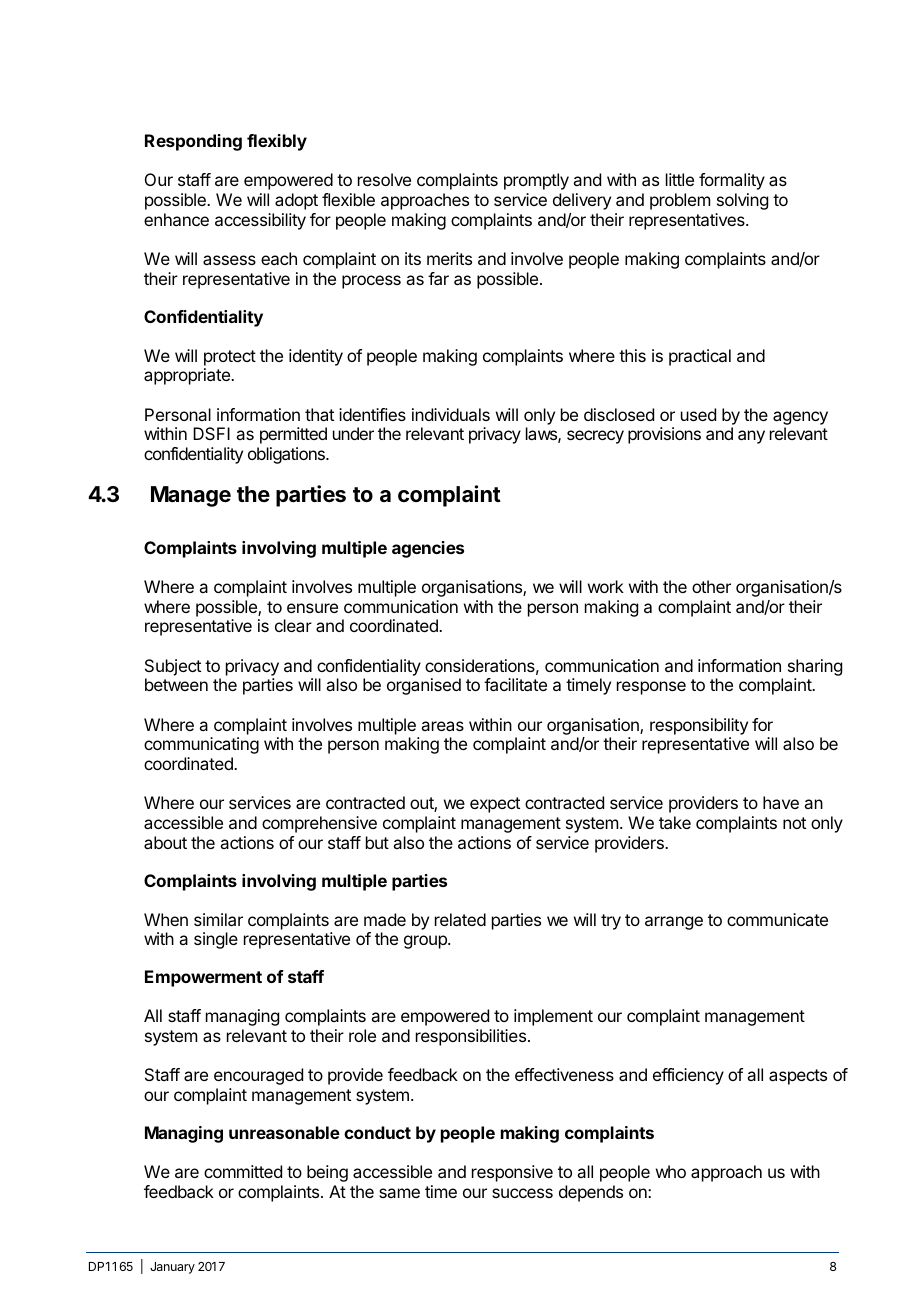  I want to click on flexibly, so click(277, 142).
